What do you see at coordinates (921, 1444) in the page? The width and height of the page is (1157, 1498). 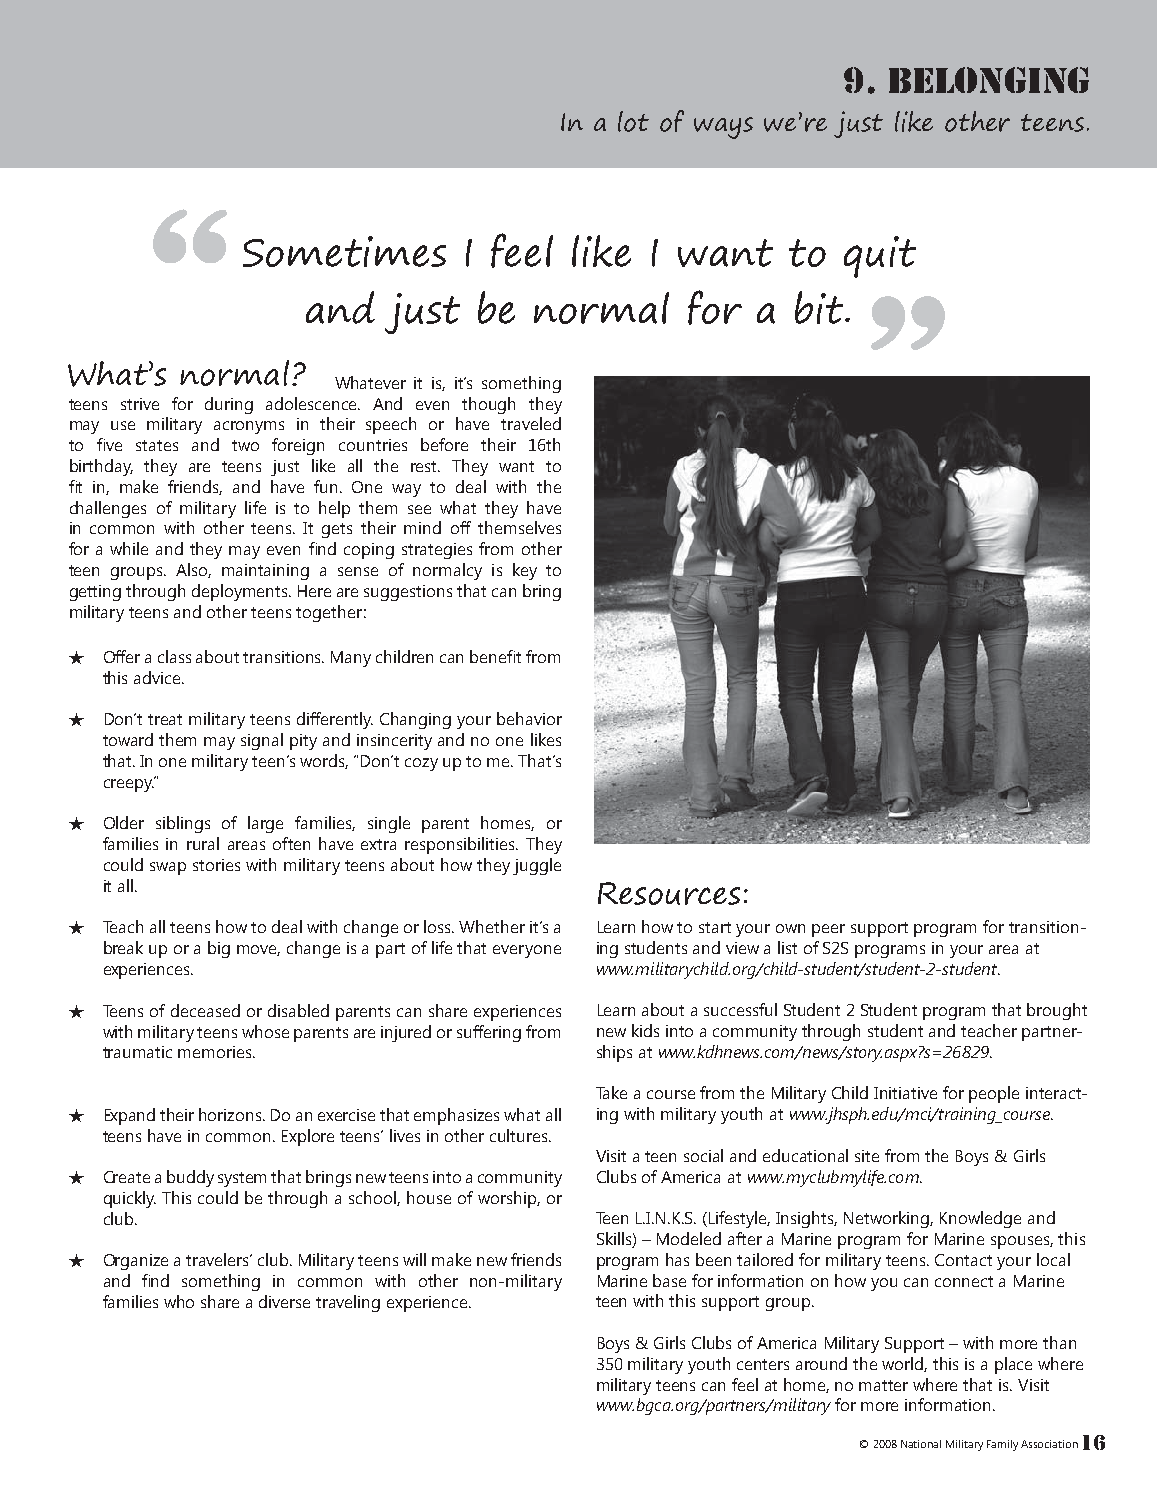 I see `National` at bounding box center [921, 1444].
